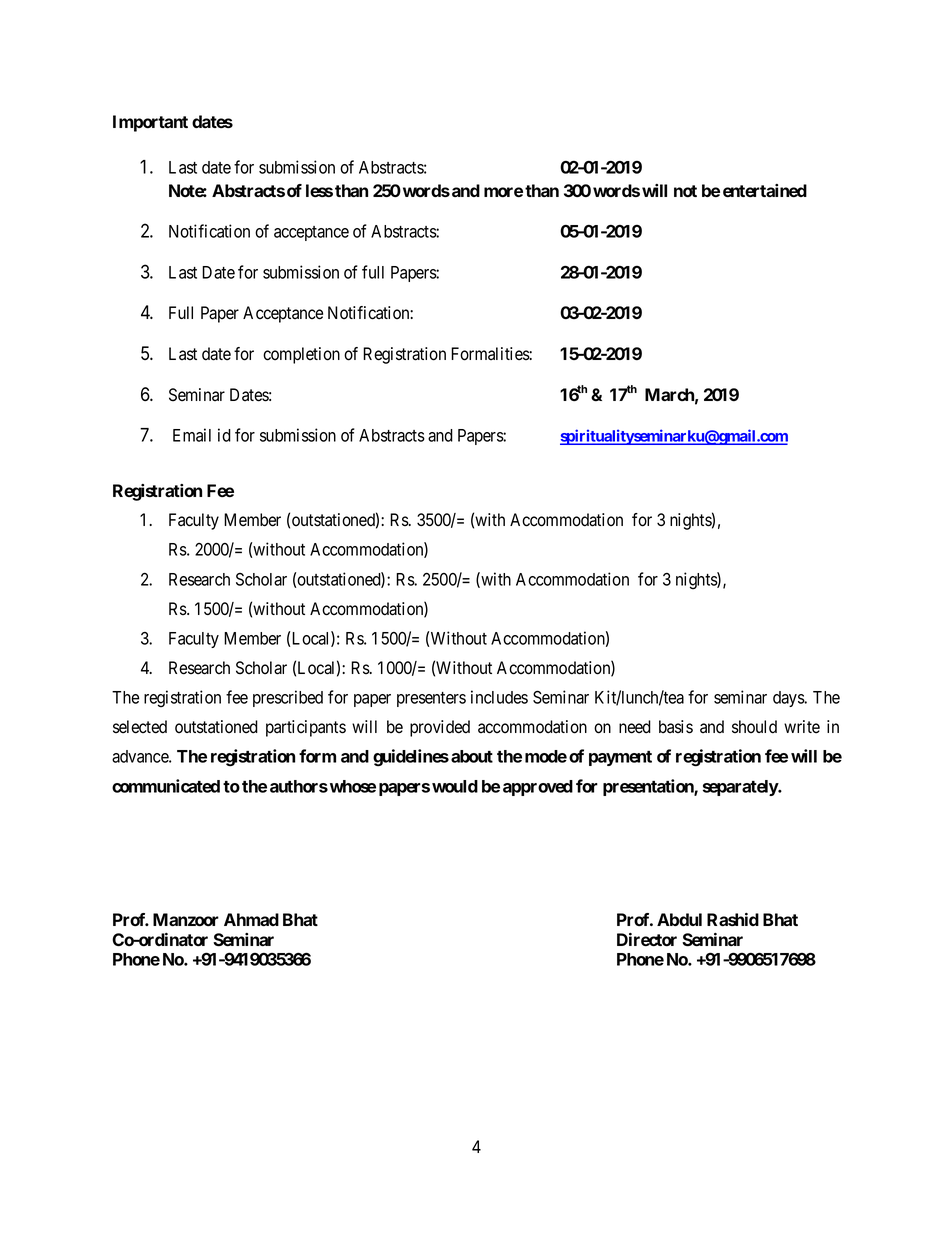  What do you see at coordinates (676, 727) in the screenshot?
I see `basis` at bounding box center [676, 727].
